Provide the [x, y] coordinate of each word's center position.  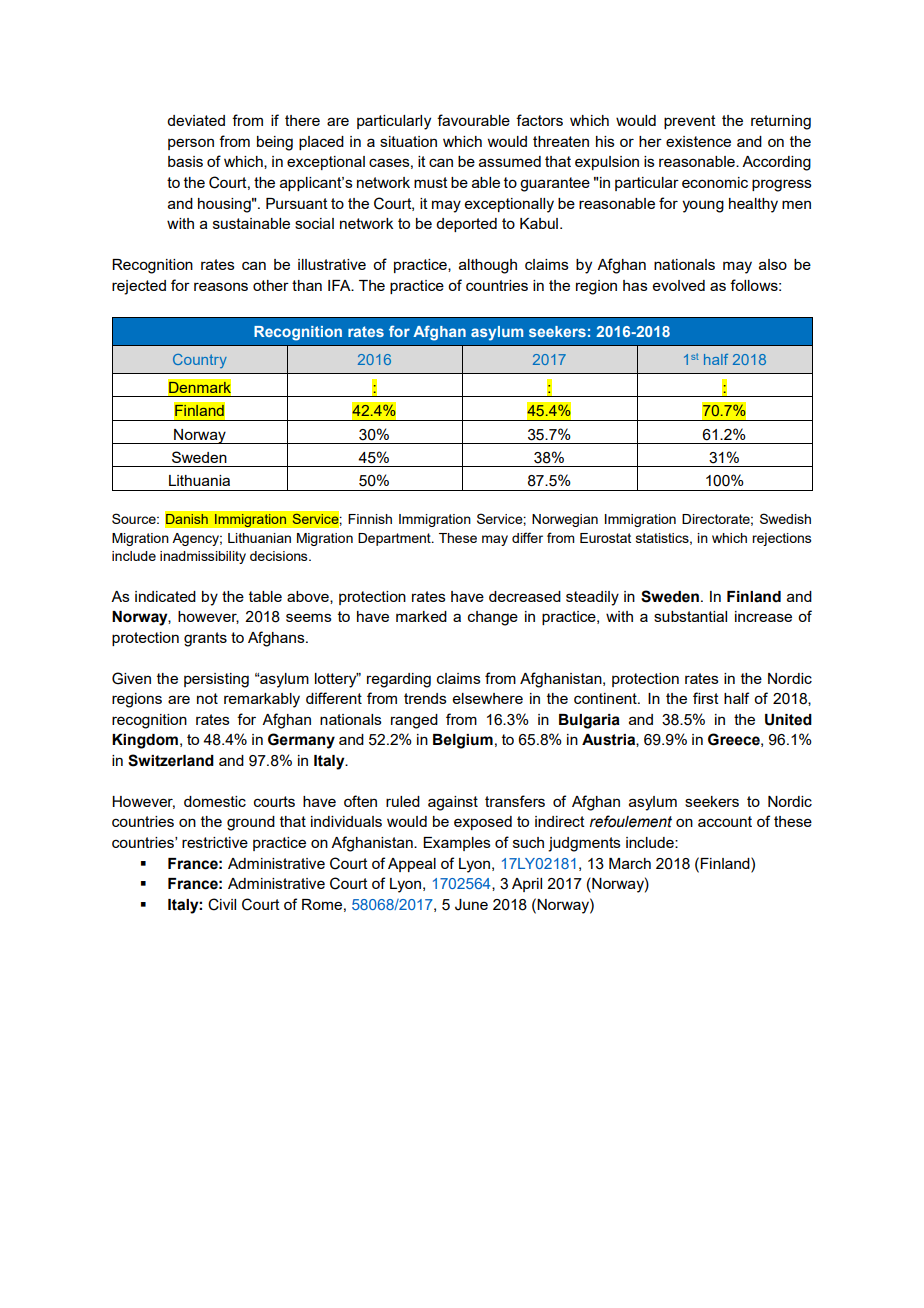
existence [698, 141]
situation [408, 141]
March [630, 863]
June [471, 905]
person [191, 144]
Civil [222, 904]
